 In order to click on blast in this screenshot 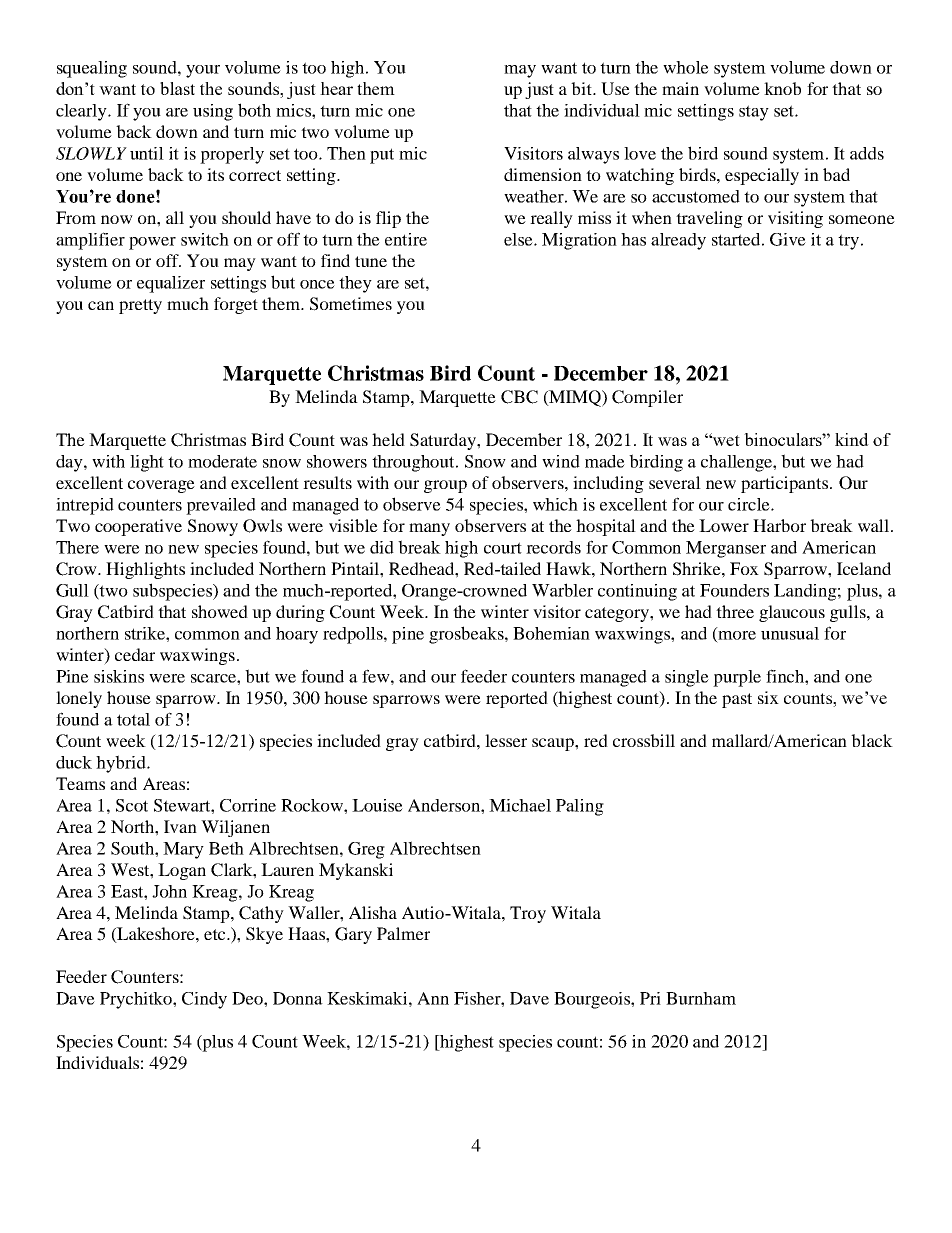, I will do `click(177, 88)`.
